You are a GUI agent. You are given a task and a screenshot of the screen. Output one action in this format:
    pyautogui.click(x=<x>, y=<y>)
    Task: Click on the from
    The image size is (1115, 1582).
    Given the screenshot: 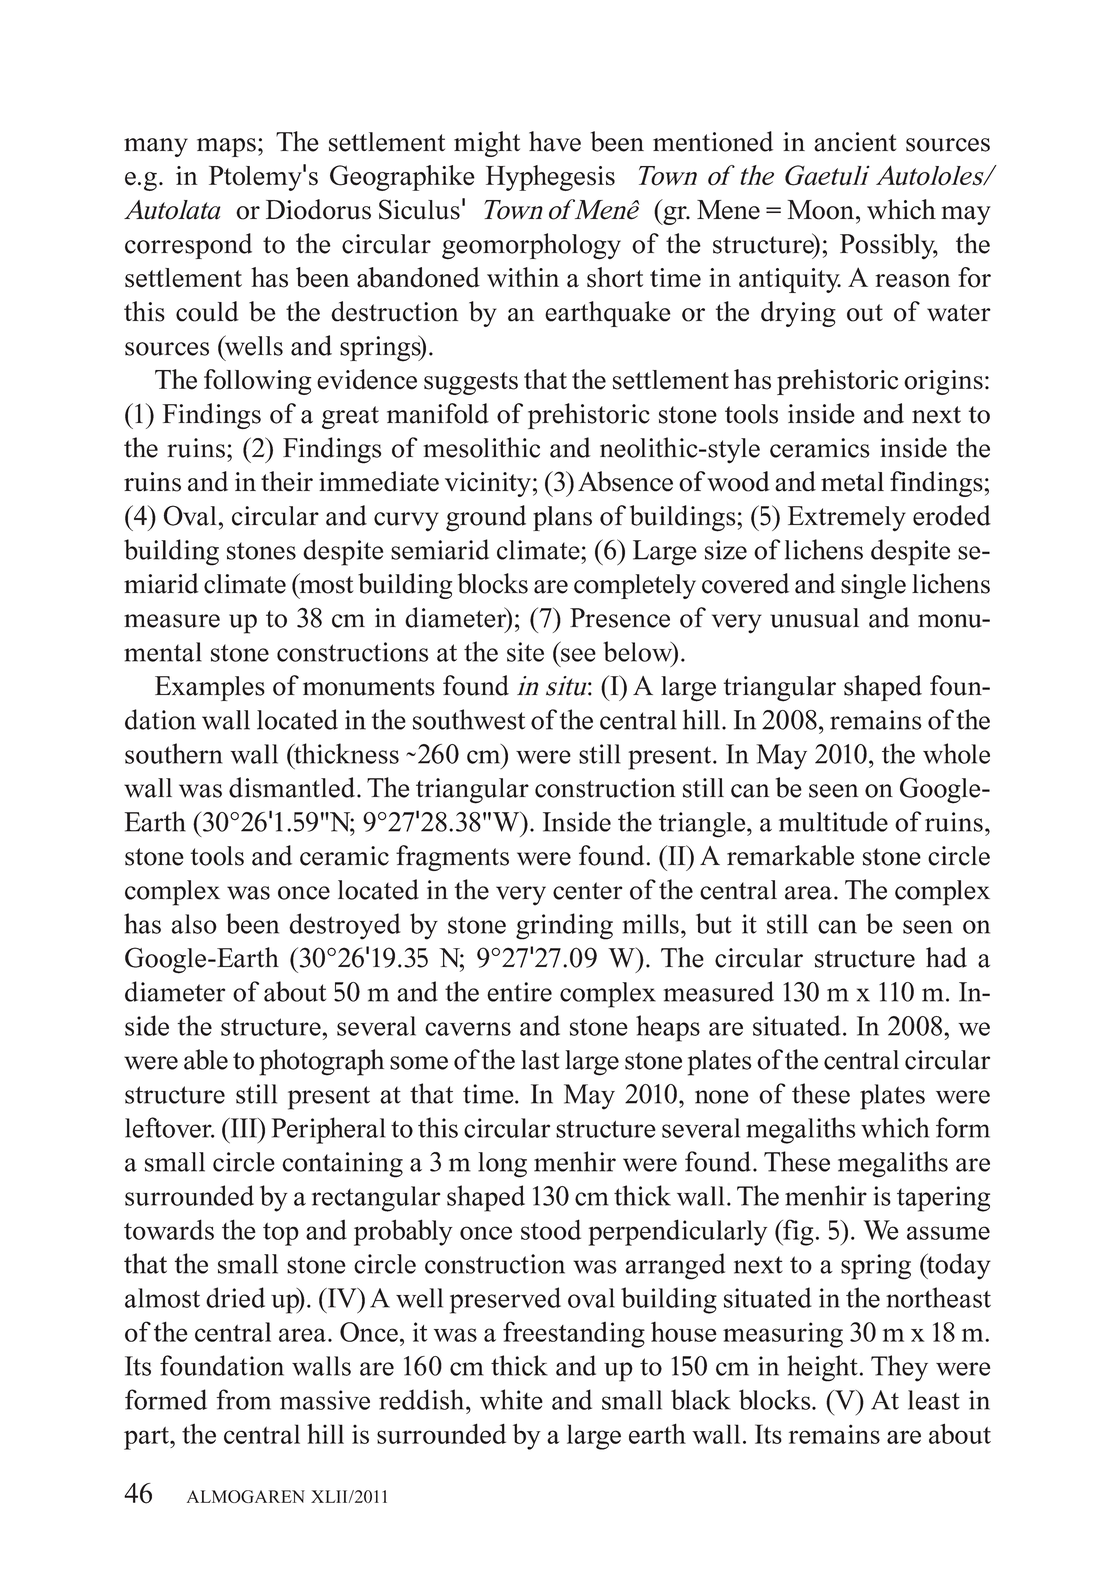 What is the action you would take?
    pyautogui.click(x=243, y=1399)
